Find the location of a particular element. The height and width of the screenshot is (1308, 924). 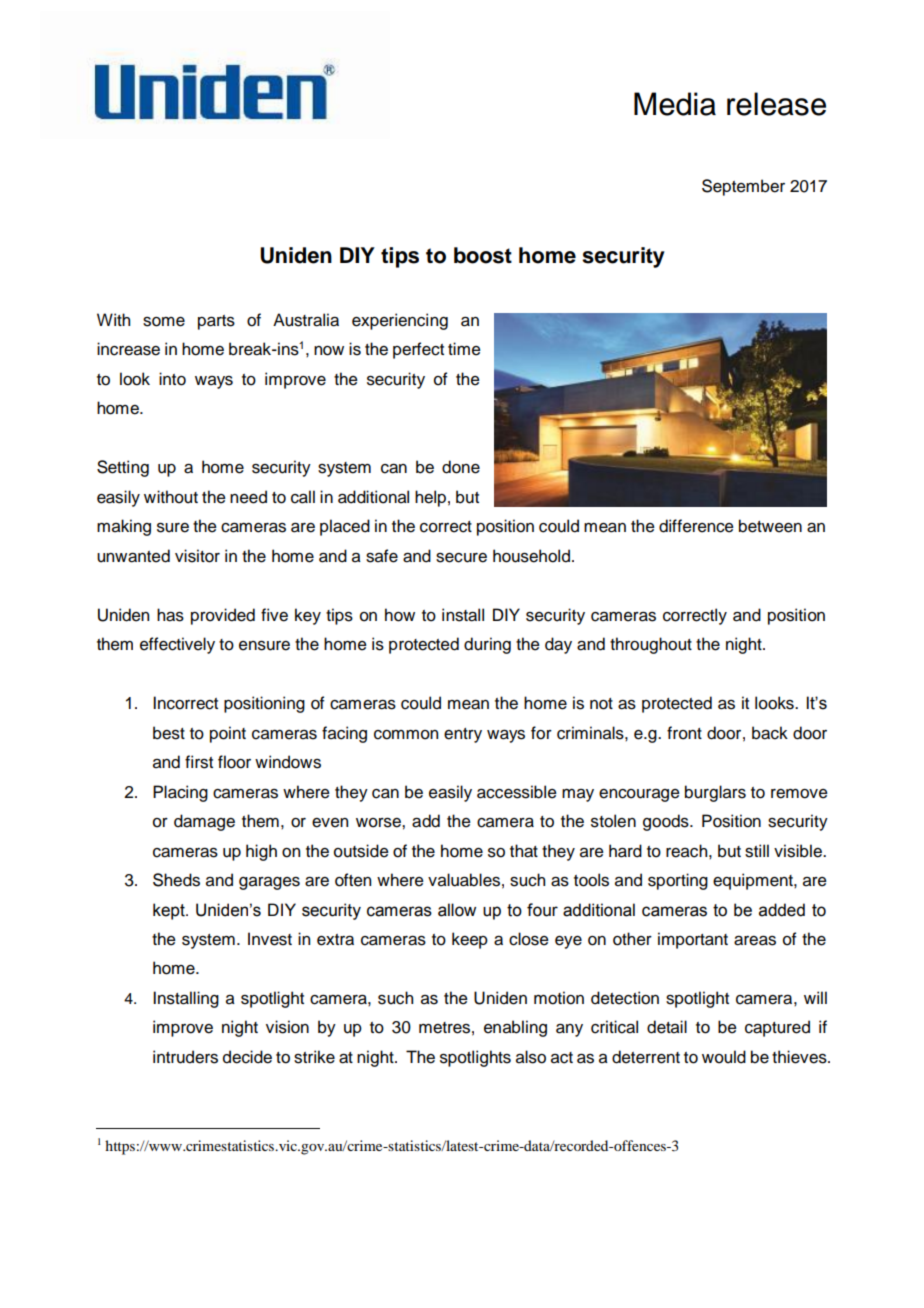

intruders is located at coordinates (185, 1057).
